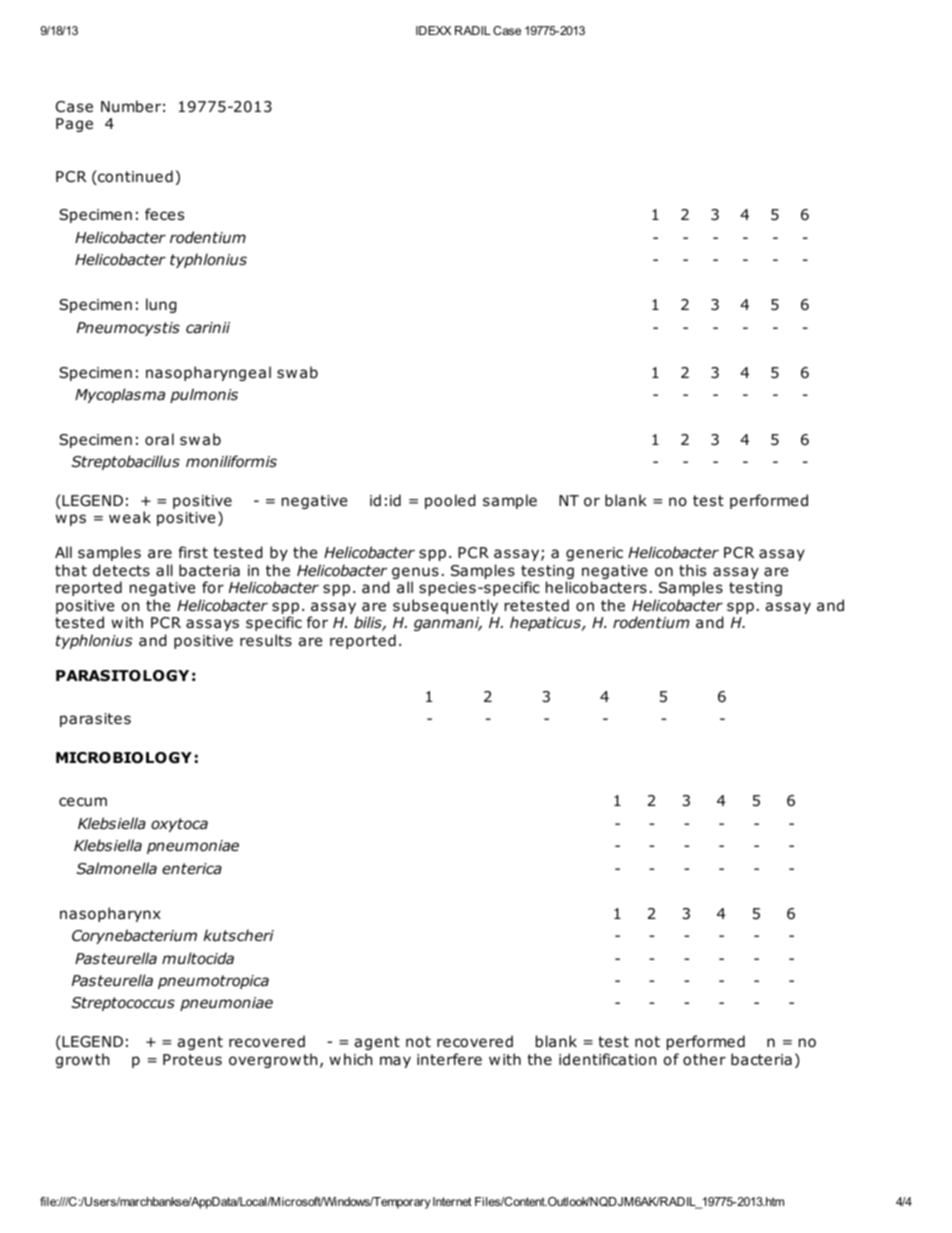 The image size is (952, 1233). I want to click on generic, so click(594, 554).
